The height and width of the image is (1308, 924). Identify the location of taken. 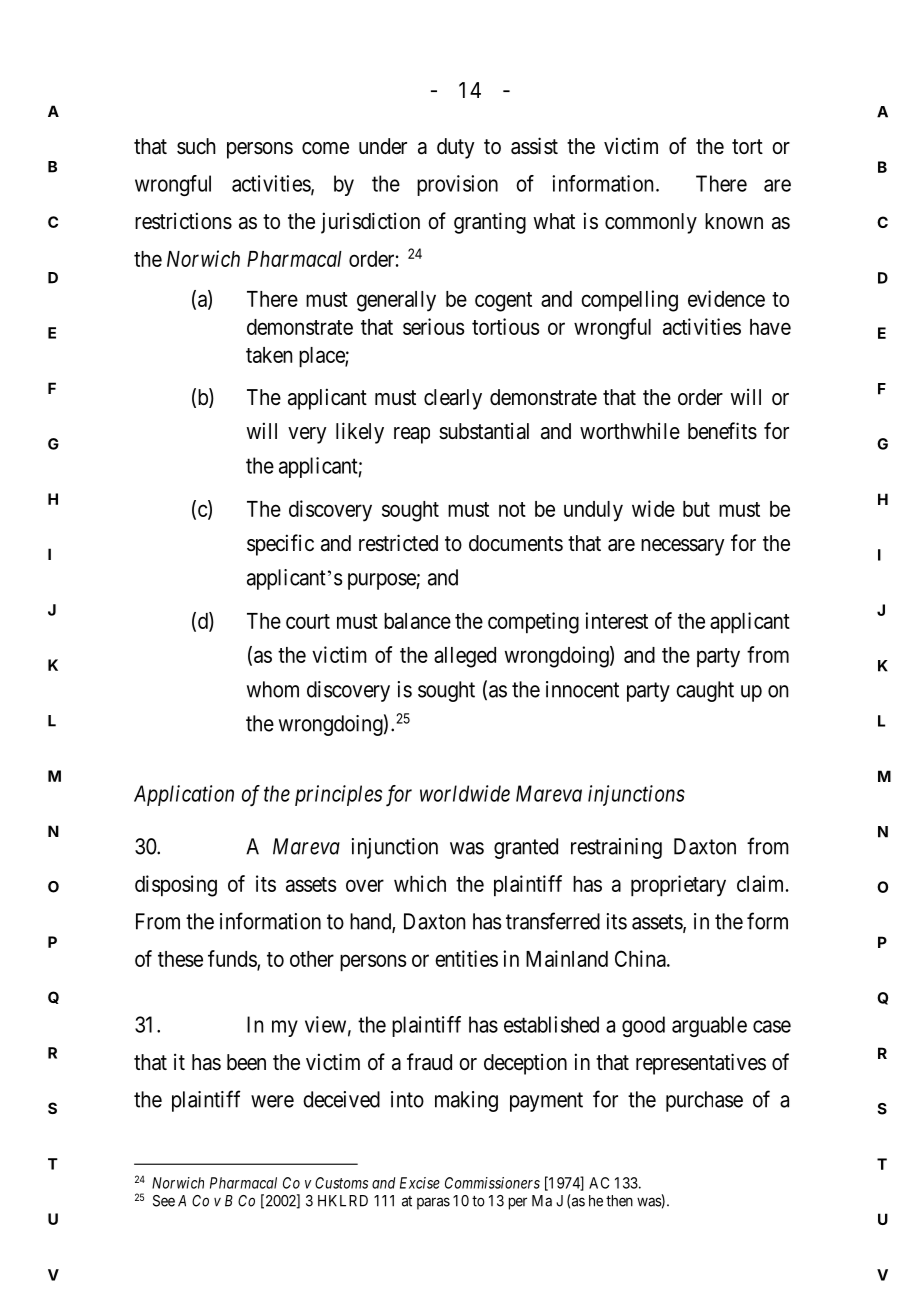
(269, 355).
